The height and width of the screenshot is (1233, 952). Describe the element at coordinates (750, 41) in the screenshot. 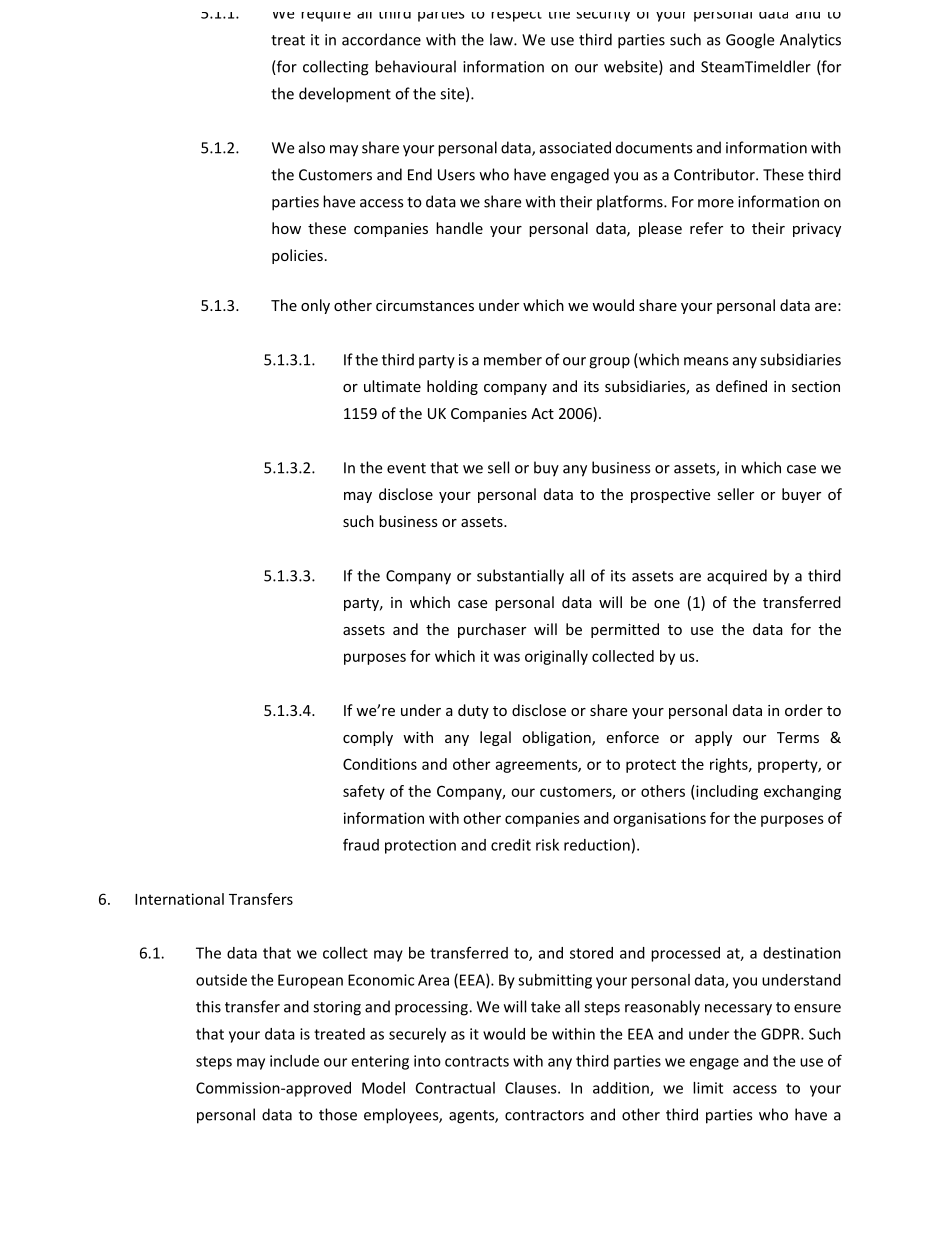

I see `Google` at that location.
